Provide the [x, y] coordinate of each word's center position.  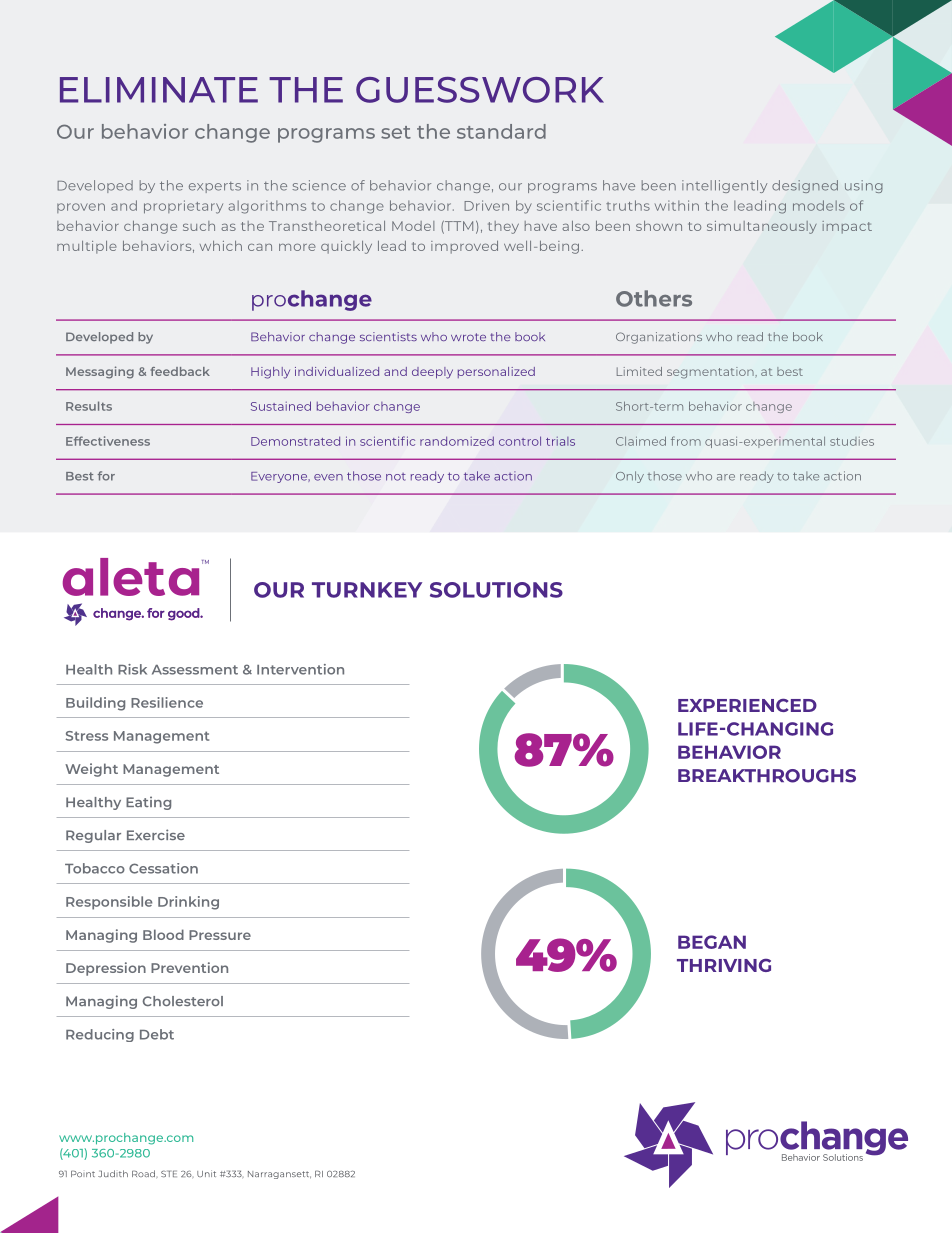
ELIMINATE [159, 90]
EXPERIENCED [747, 705]
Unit [206, 1173]
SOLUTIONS [496, 590]
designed [805, 186]
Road [143, 1173]
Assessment [195, 670]
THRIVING [724, 965]
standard [501, 131]
